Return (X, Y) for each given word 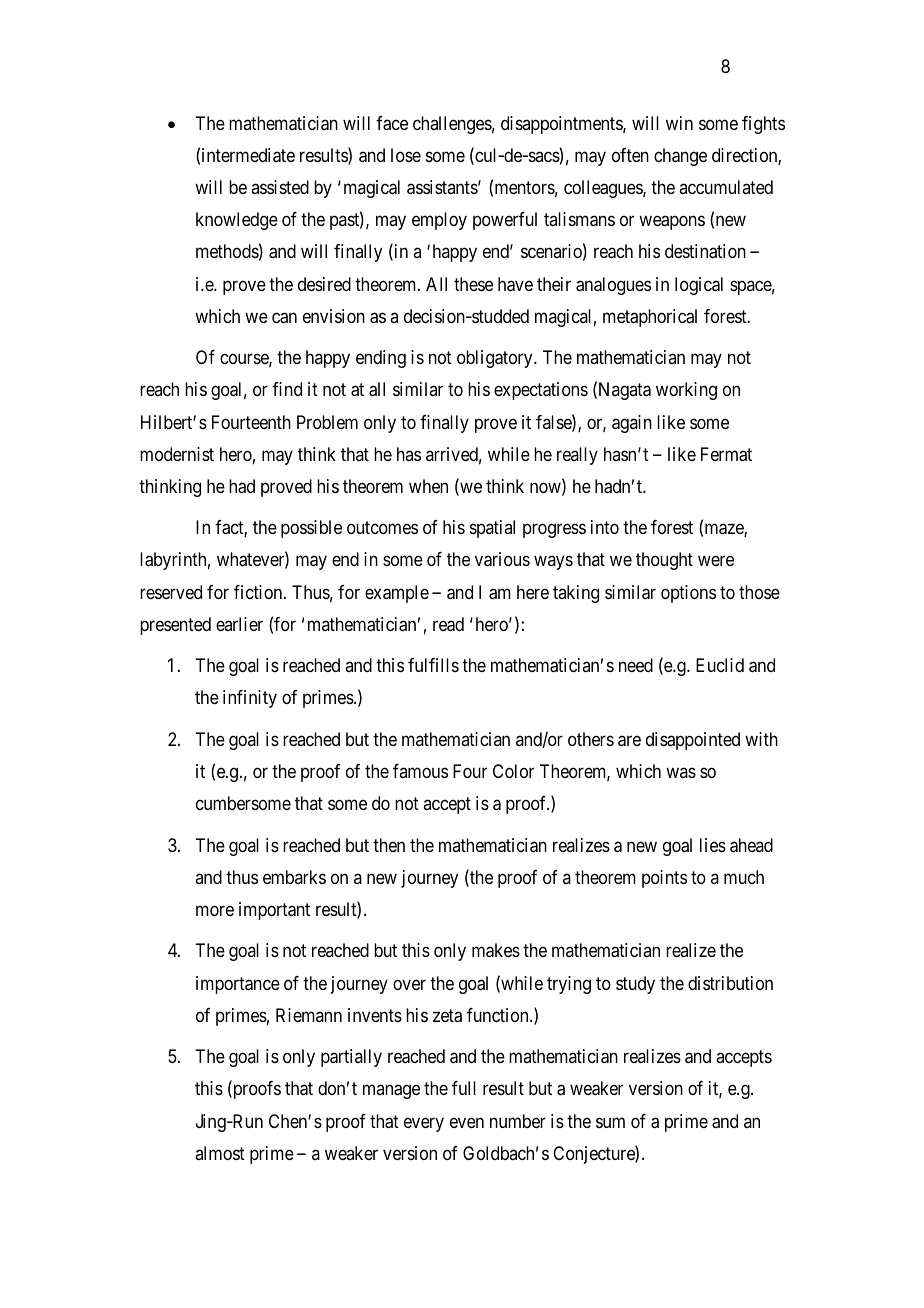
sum (610, 1122)
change (680, 157)
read (448, 624)
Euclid (720, 665)
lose (406, 155)
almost (220, 1153)
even (467, 1122)
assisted (280, 187)
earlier (239, 624)
